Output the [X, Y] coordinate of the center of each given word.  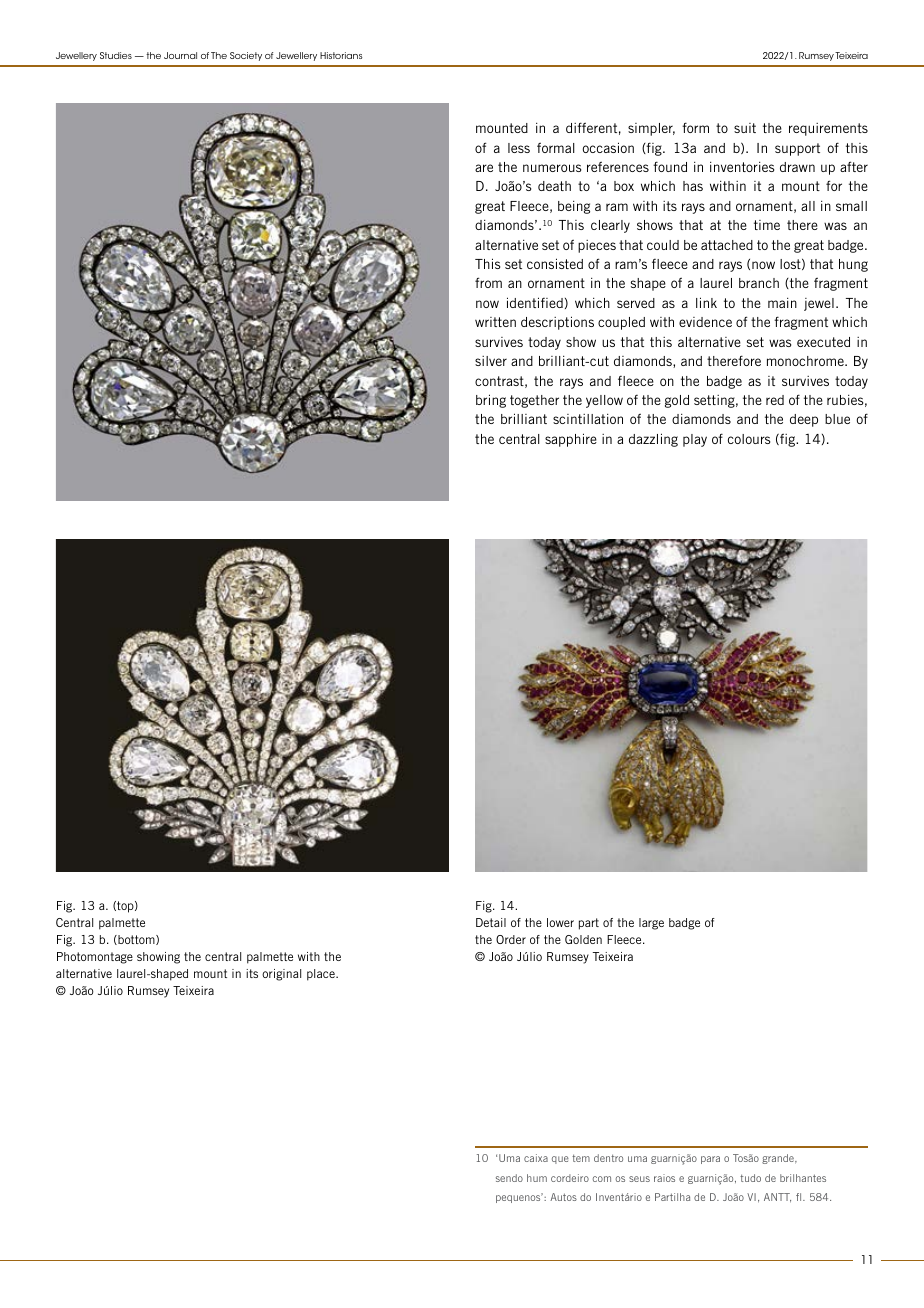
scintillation [588, 419]
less [519, 148]
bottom [136, 940]
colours [749, 439]
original [281, 975]
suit [745, 128]
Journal [180, 55]
